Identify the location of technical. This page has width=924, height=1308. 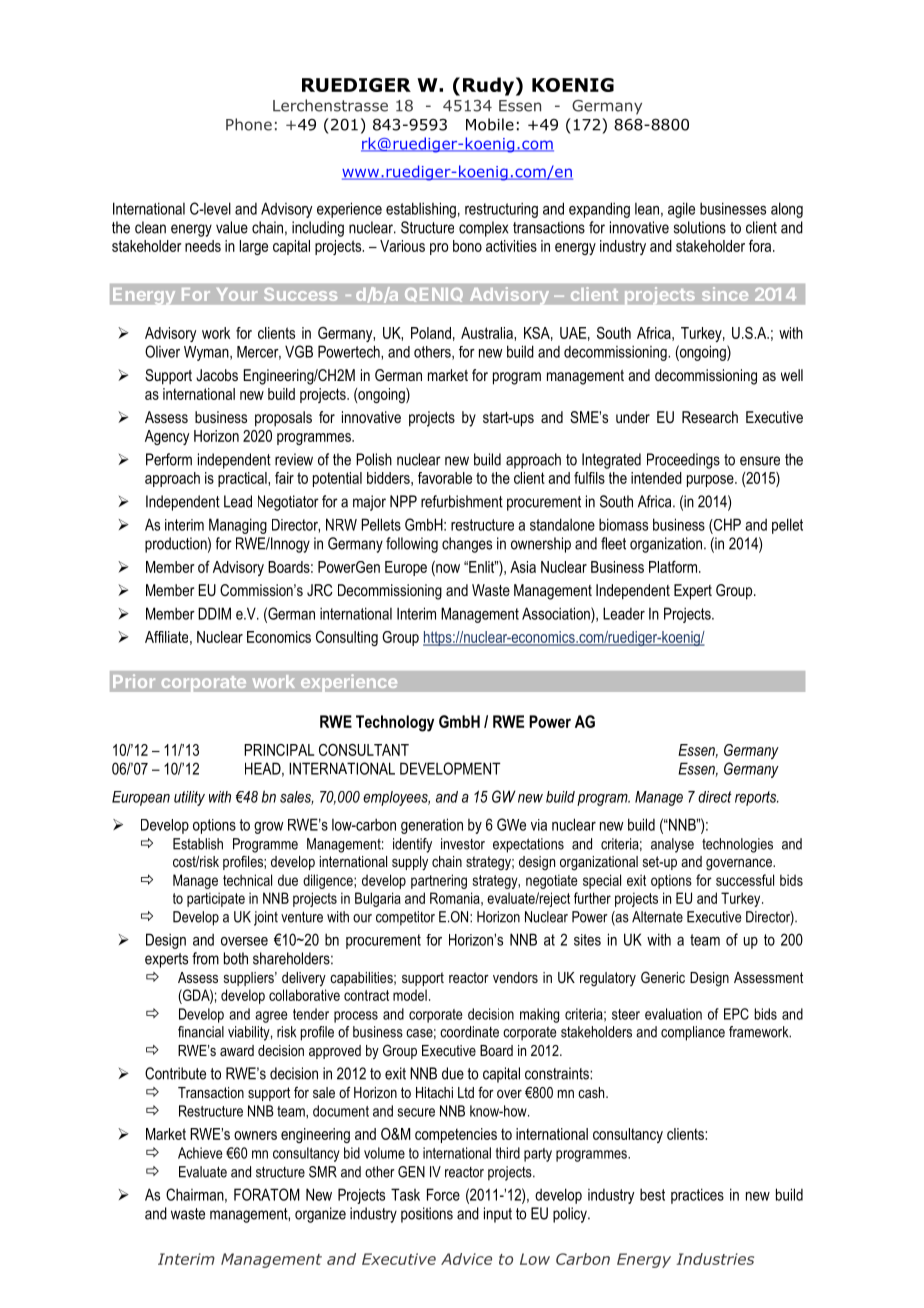
(247, 880).
